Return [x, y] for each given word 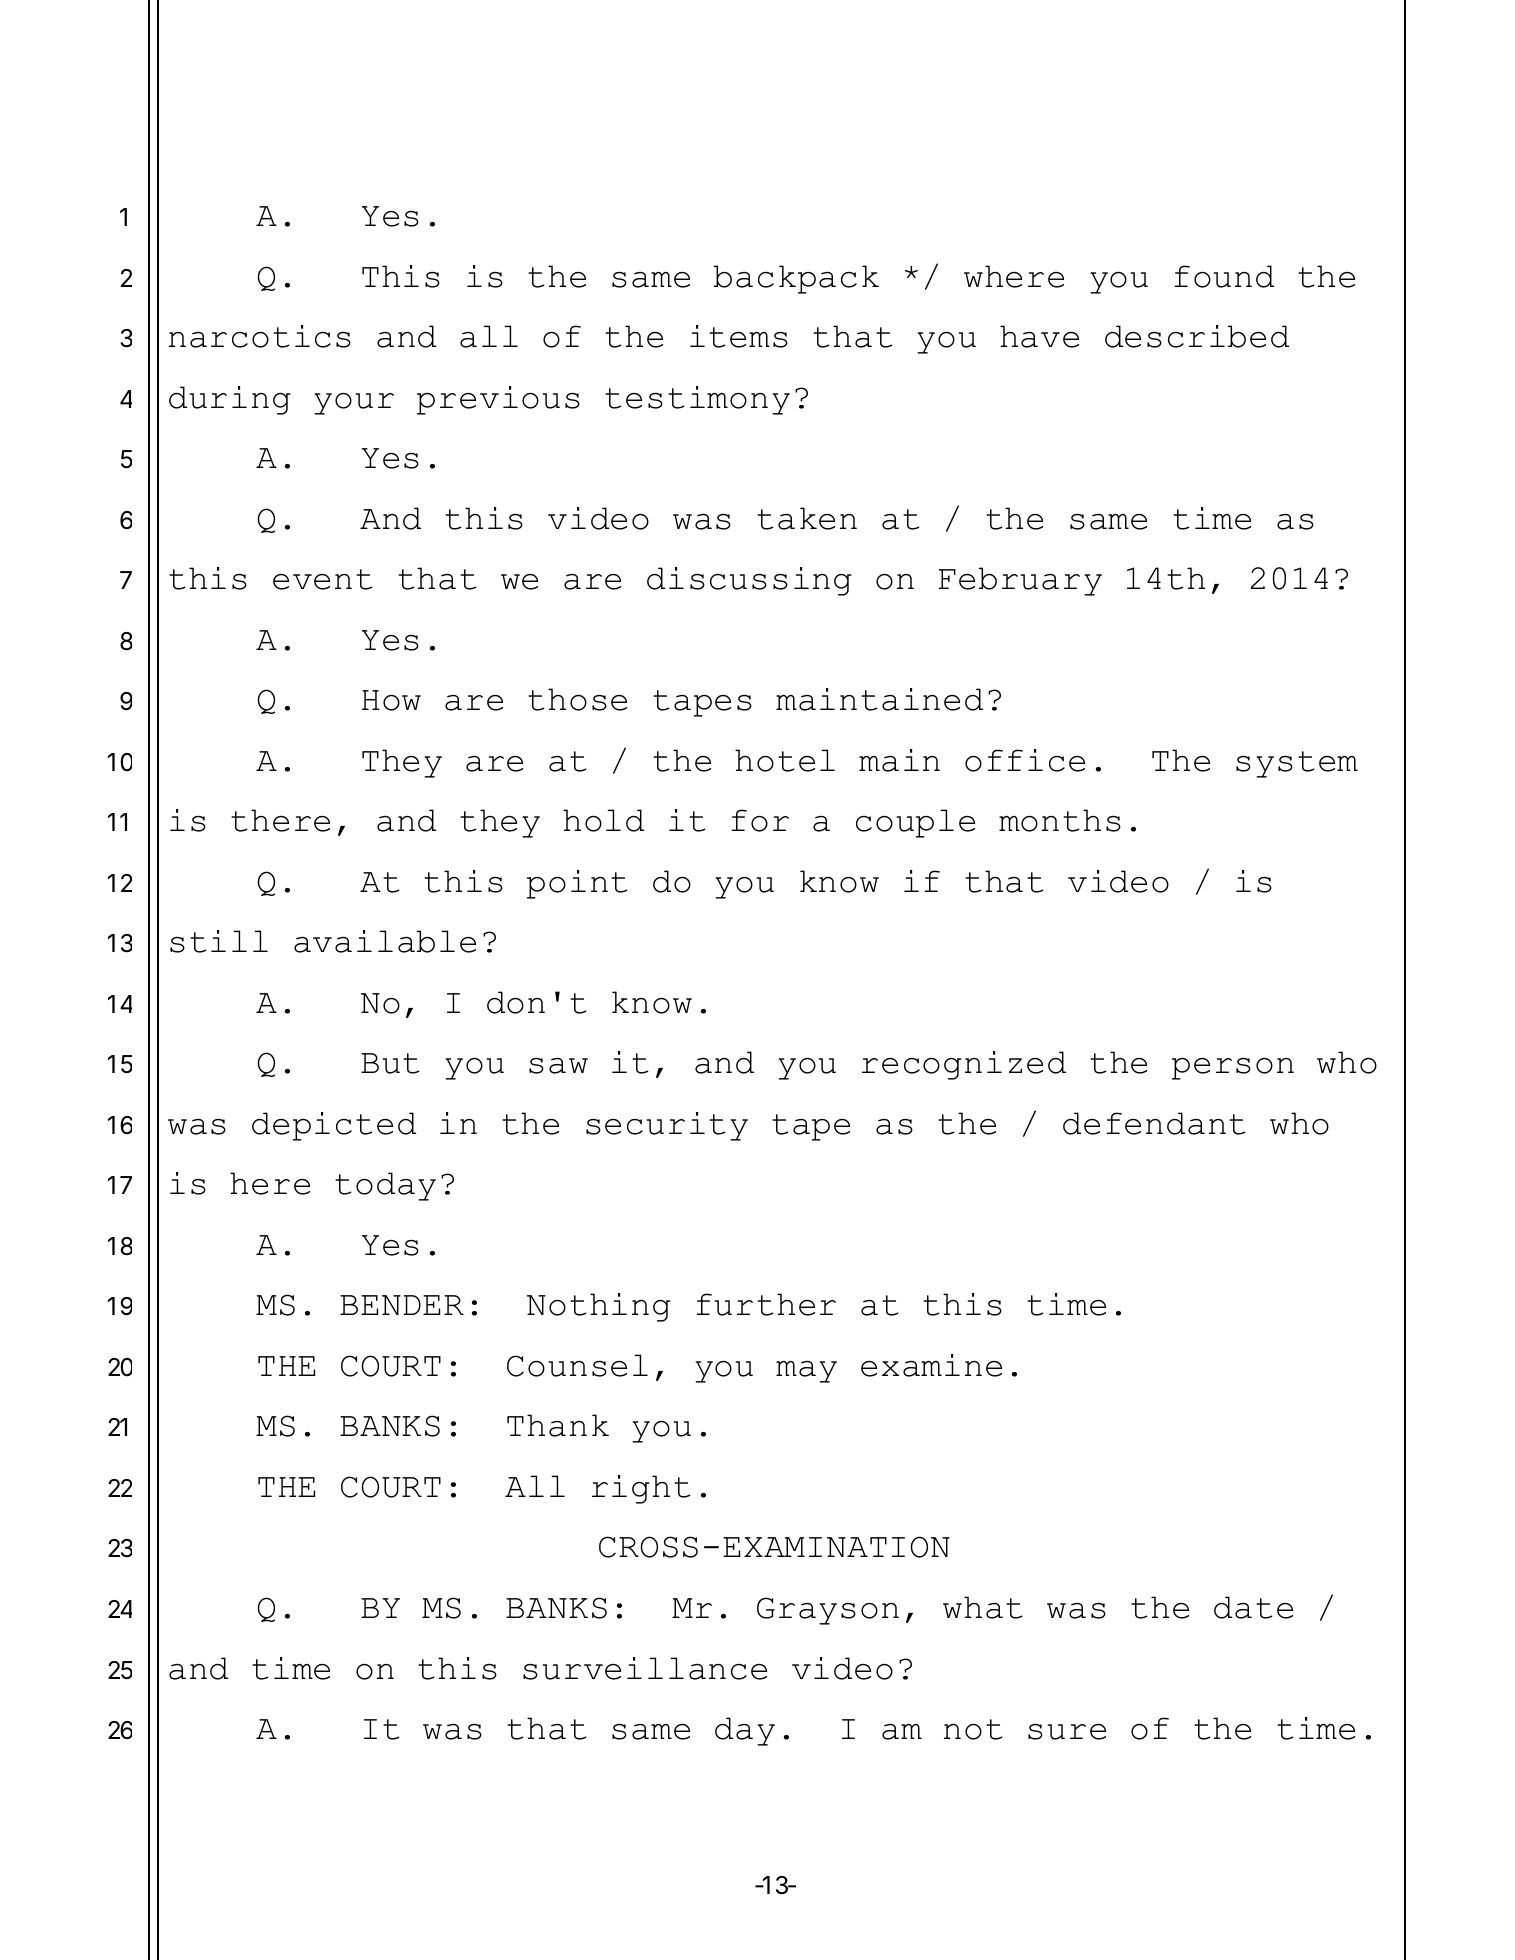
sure [1067, 1732]
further [766, 1304]
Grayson [828, 1611]
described [1197, 336]
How [391, 700]
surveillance [645, 1668]
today [385, 1186]
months [1060, 820]
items [739, 336]
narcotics [260, 336]
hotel [785, 760]
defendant [1154, 1123]
